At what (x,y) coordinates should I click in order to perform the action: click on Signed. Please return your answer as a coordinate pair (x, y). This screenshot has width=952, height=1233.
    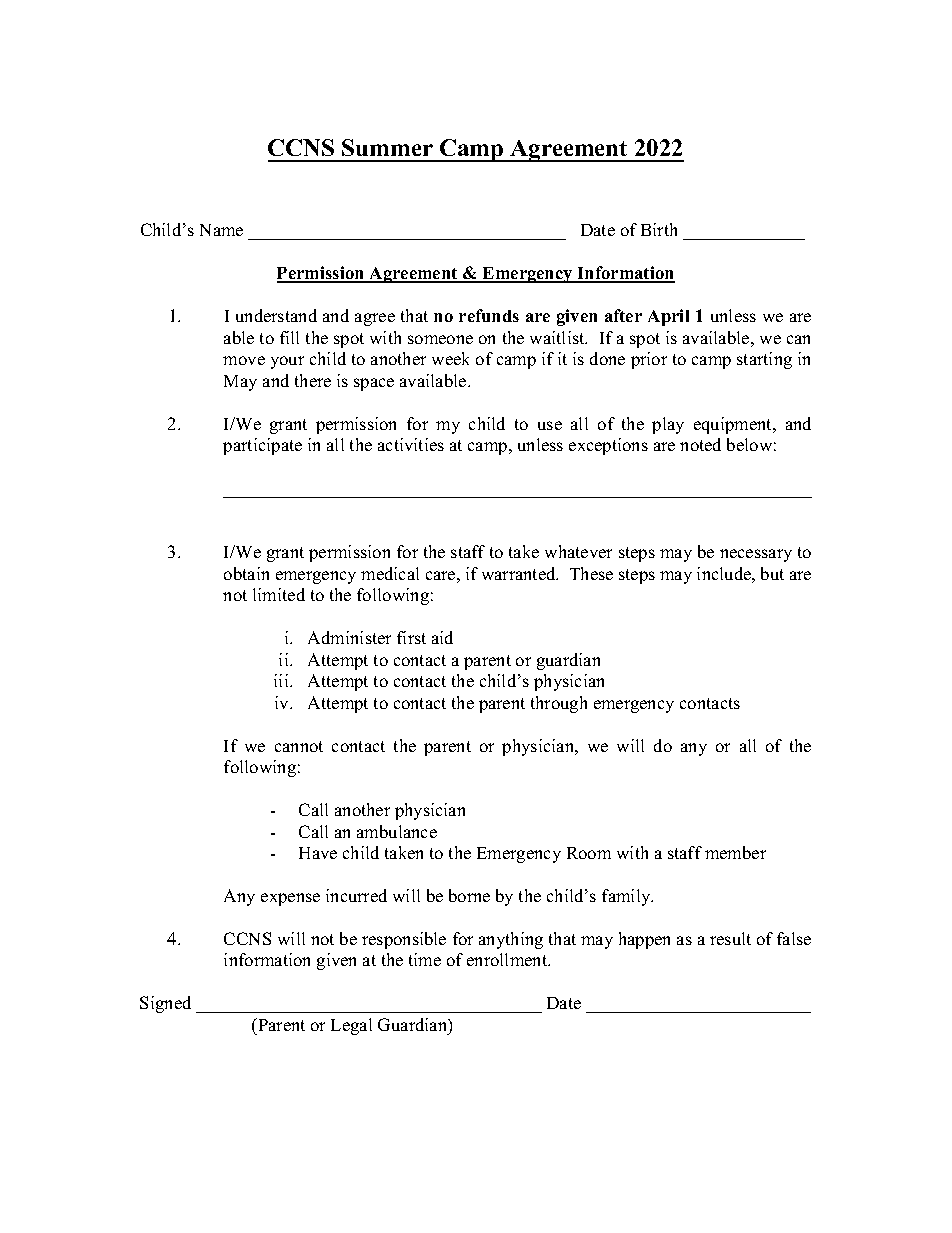
    Looking at the image, I should click on (165, 1004).
